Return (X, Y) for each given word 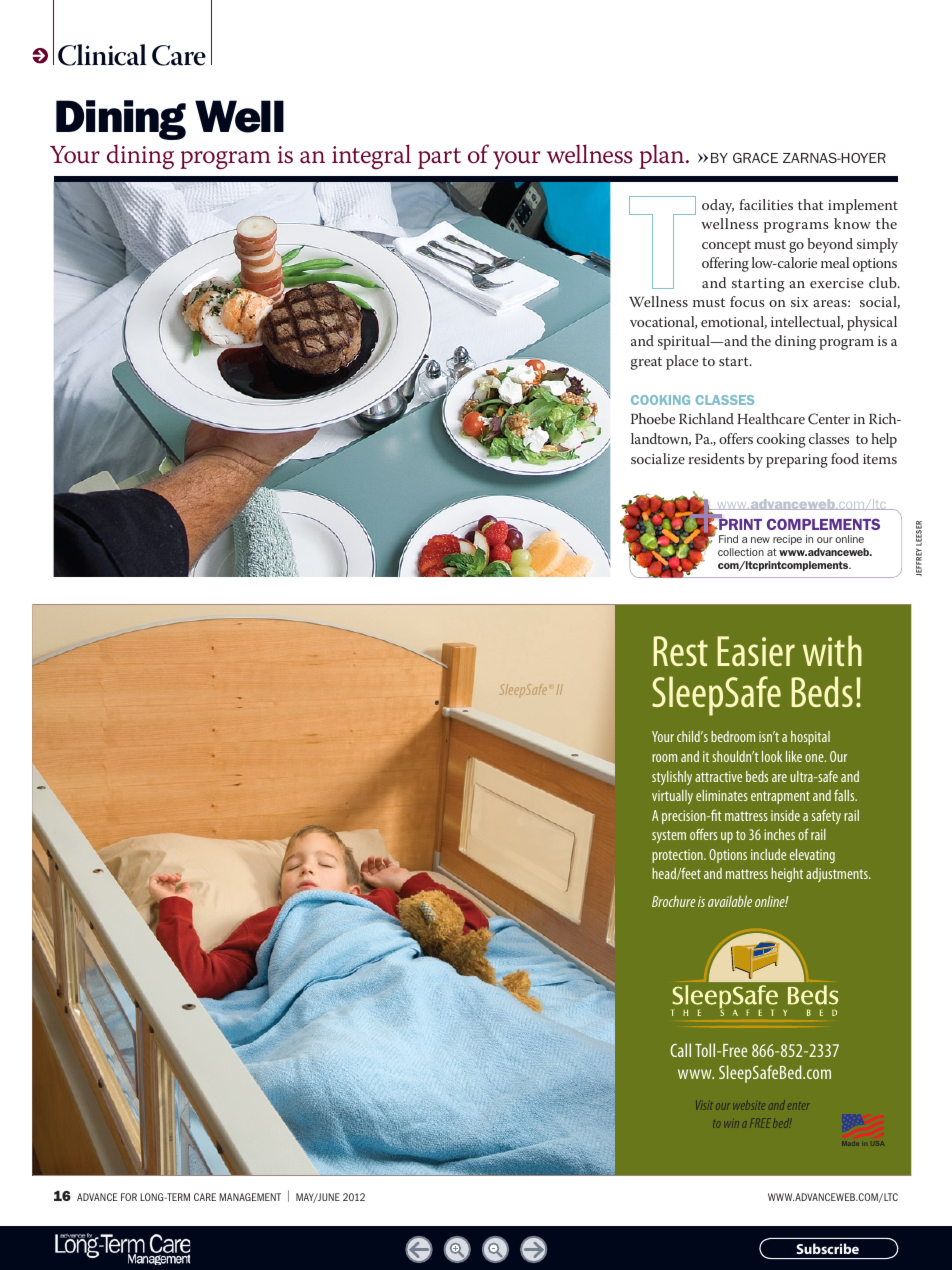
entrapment (780, 797)
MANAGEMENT (250, 1197)
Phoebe (653, 418)
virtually (672, 797)
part (439, 158)
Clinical (102, 55)
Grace (755, 158)
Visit (704, 1105)
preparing (797, 461)
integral (371, 157)
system (669, 836)
